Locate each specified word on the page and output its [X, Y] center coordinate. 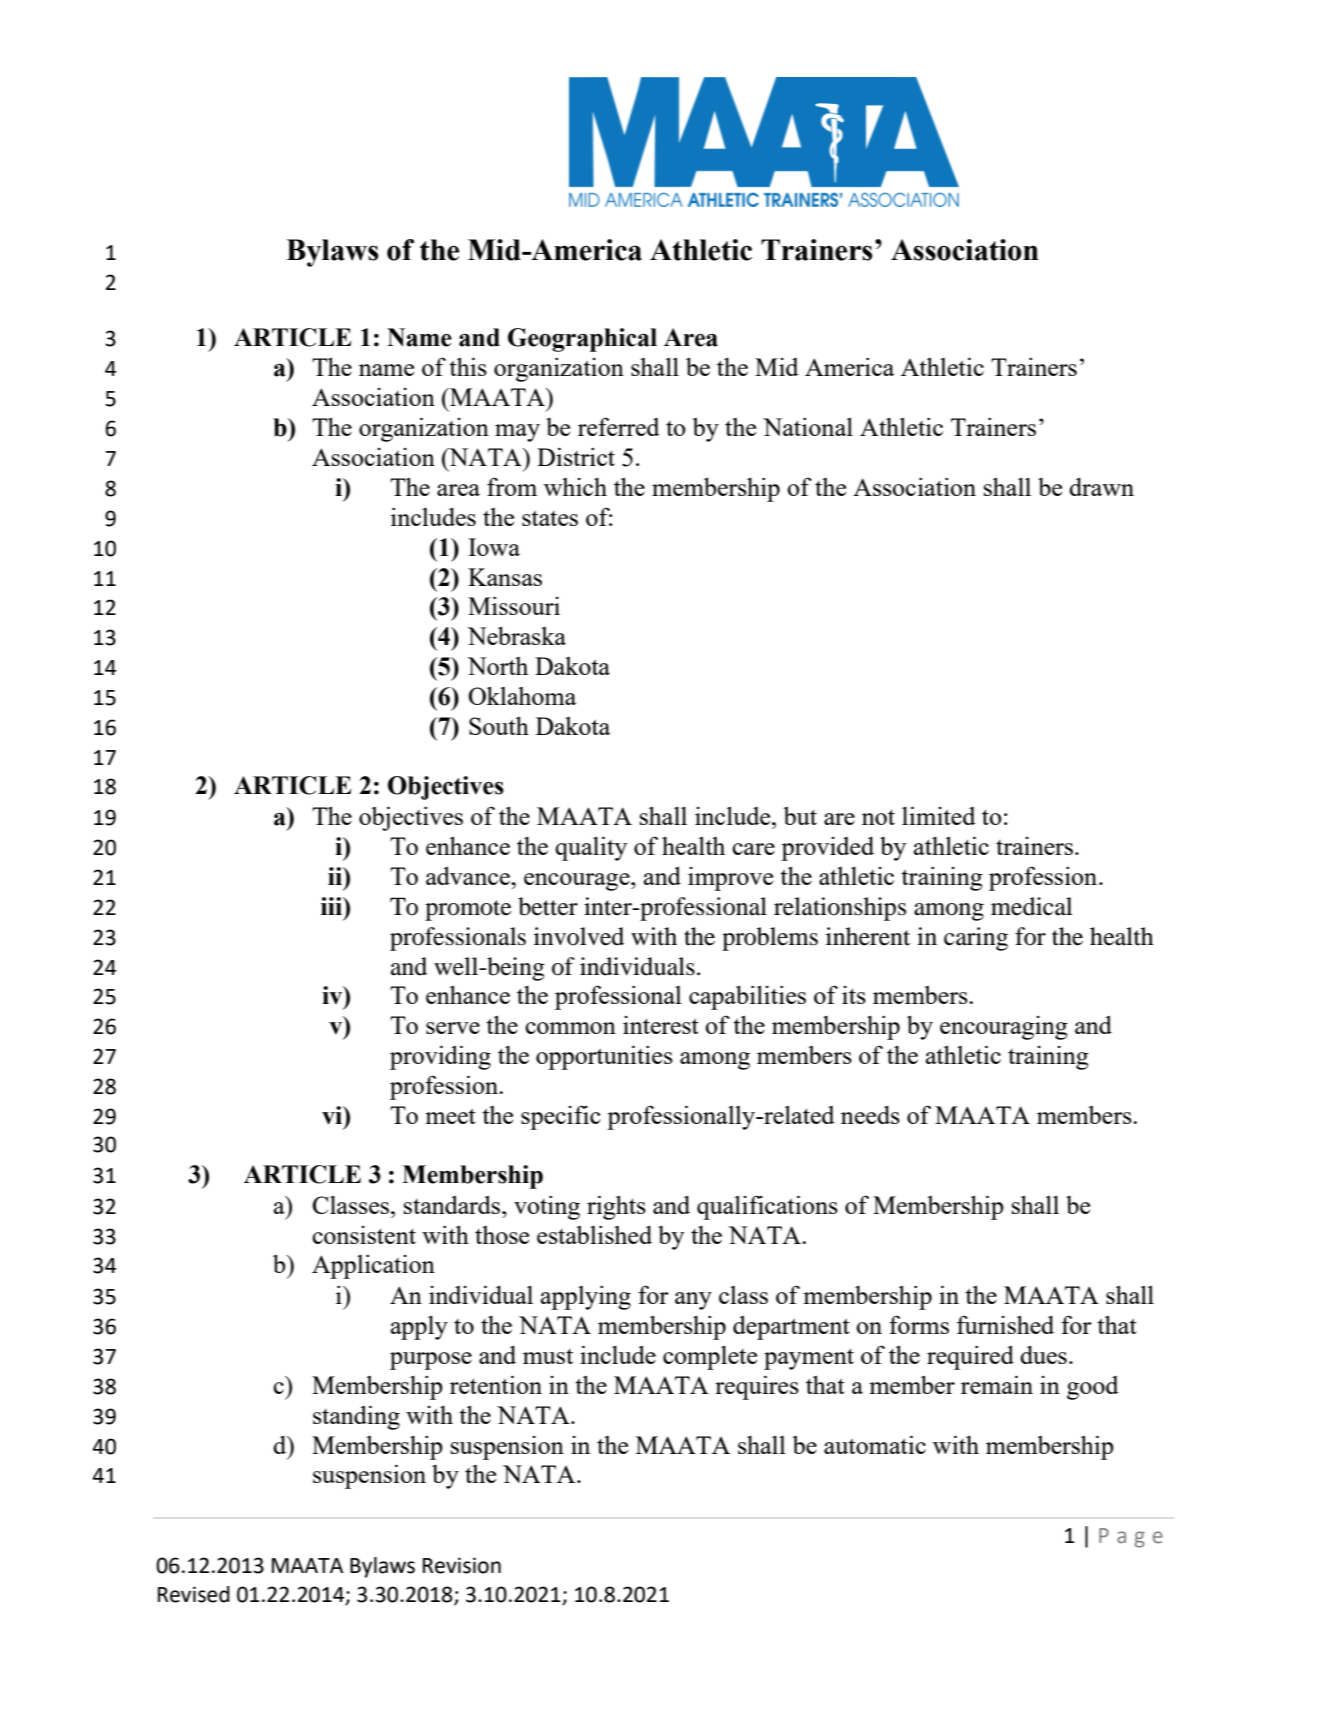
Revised [194, 1594]
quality [591, 848]
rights [616, 1207]
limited [939, 815]
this [468, 366]
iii [333, 906]
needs [870, 1115]
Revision [462, 1565]
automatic [875, 1444]
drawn [1101, 487]
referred [619, 426]
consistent [364, 1235]
